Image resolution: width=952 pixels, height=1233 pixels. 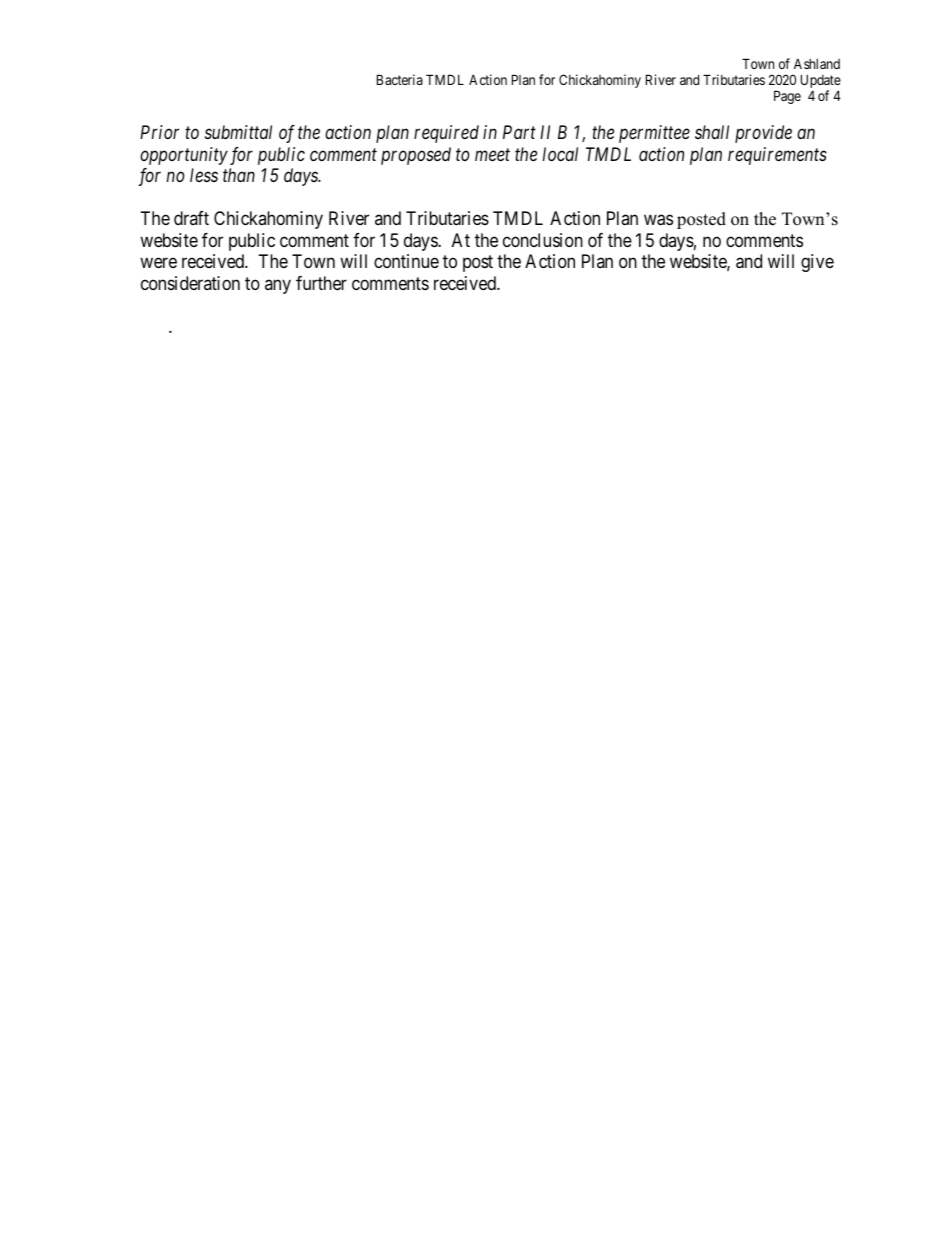 I want to click on draft, so click(x=191, y=218).
